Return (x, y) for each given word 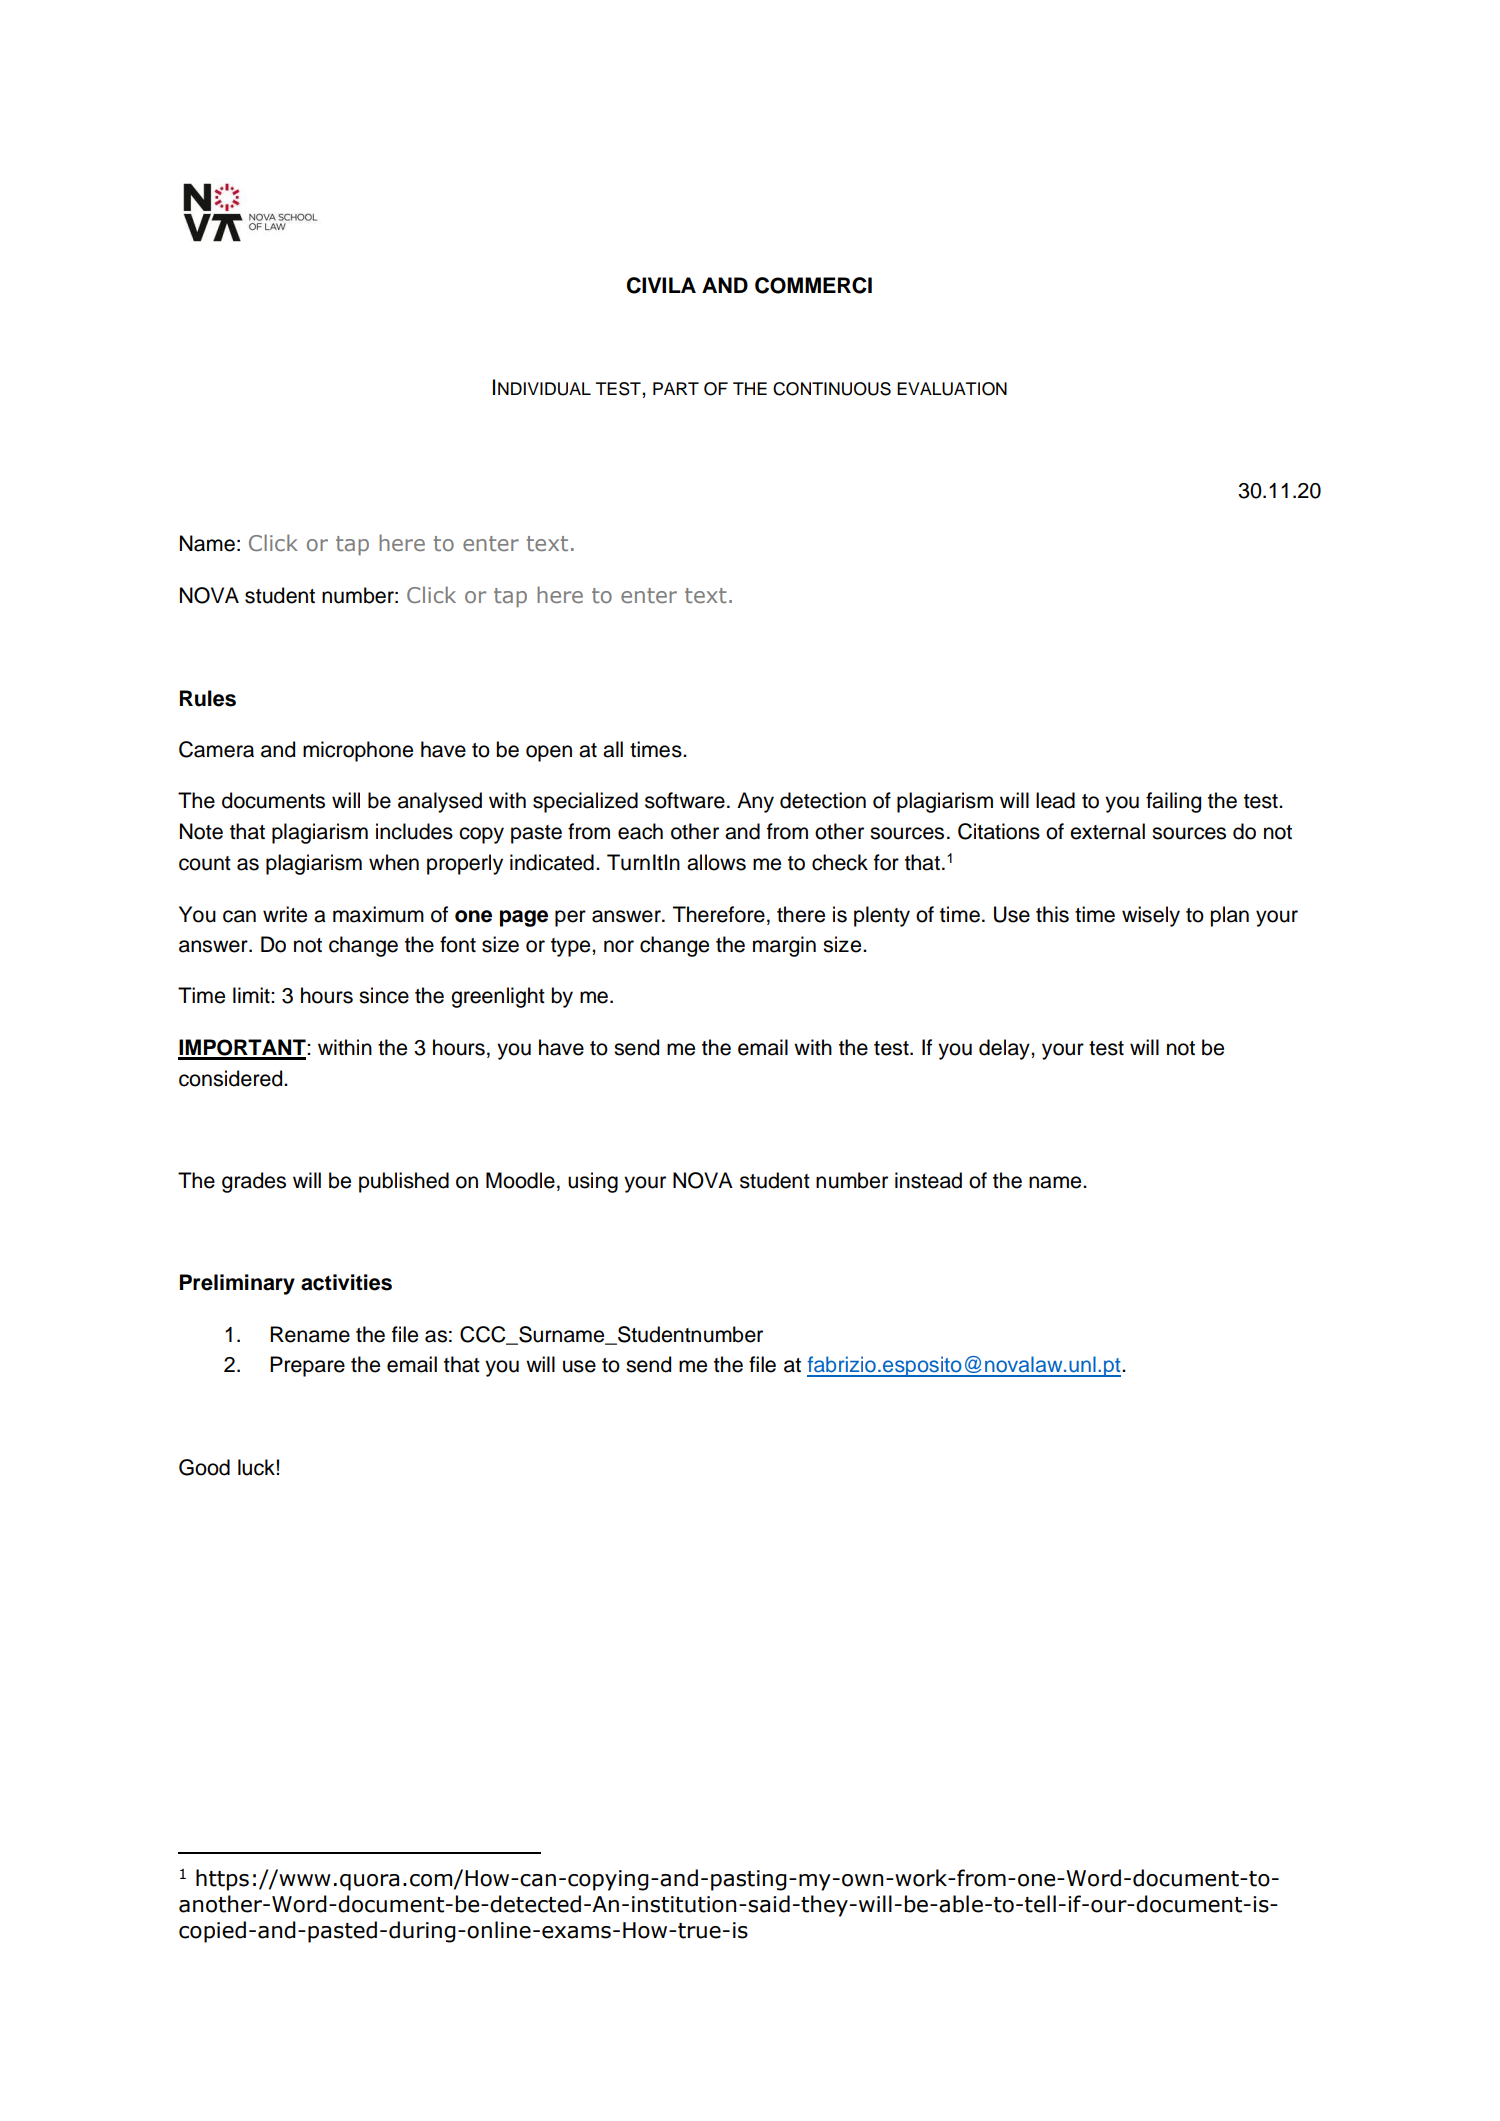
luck (256, 1467)
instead (928, 1180)
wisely (1151, 916)
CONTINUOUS (832, 389)
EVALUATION (952, 389)
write (285, 914)
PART (676, 388)
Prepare (307, 1366)
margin (784, 946)
